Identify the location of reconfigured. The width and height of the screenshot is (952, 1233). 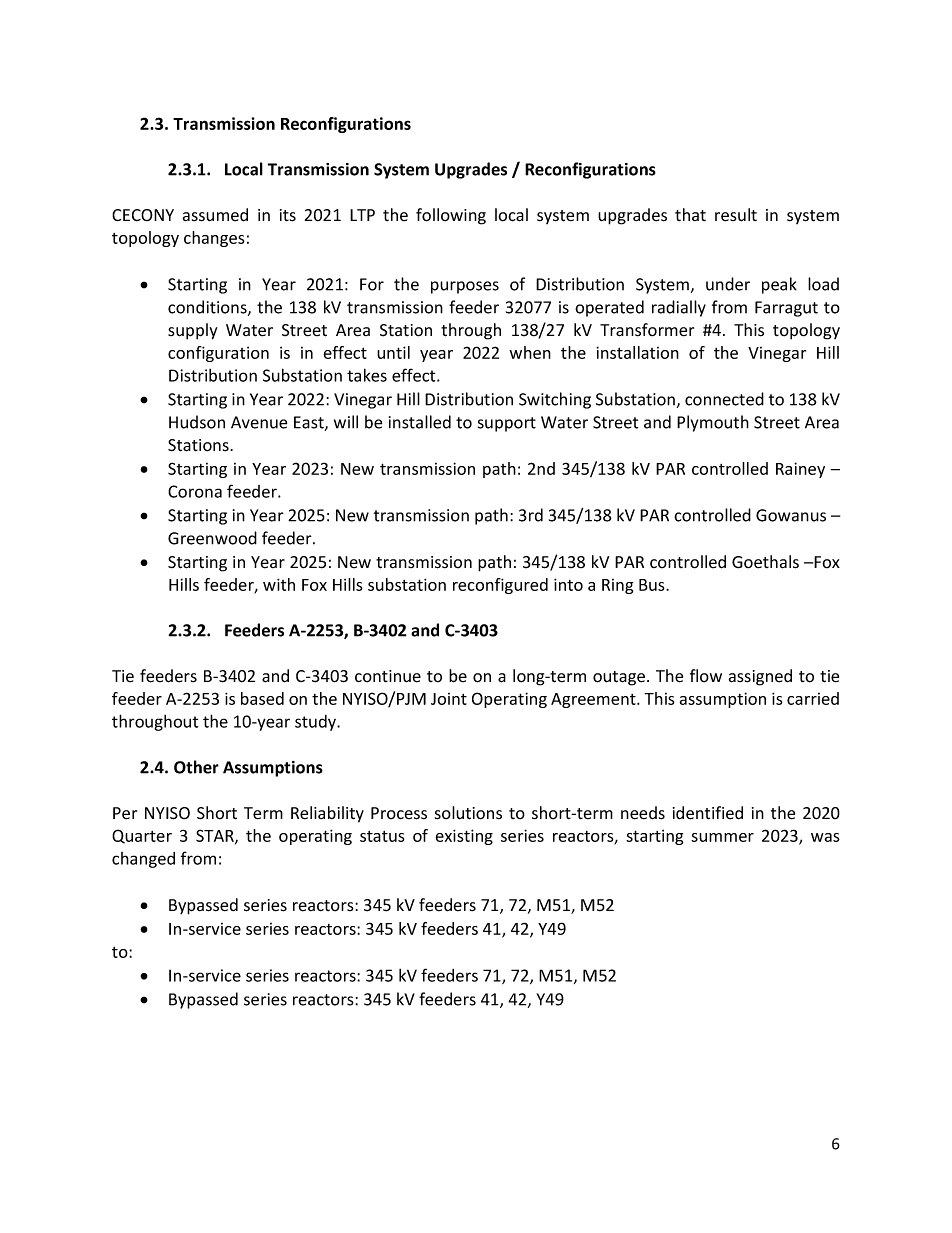
(500, 586).
